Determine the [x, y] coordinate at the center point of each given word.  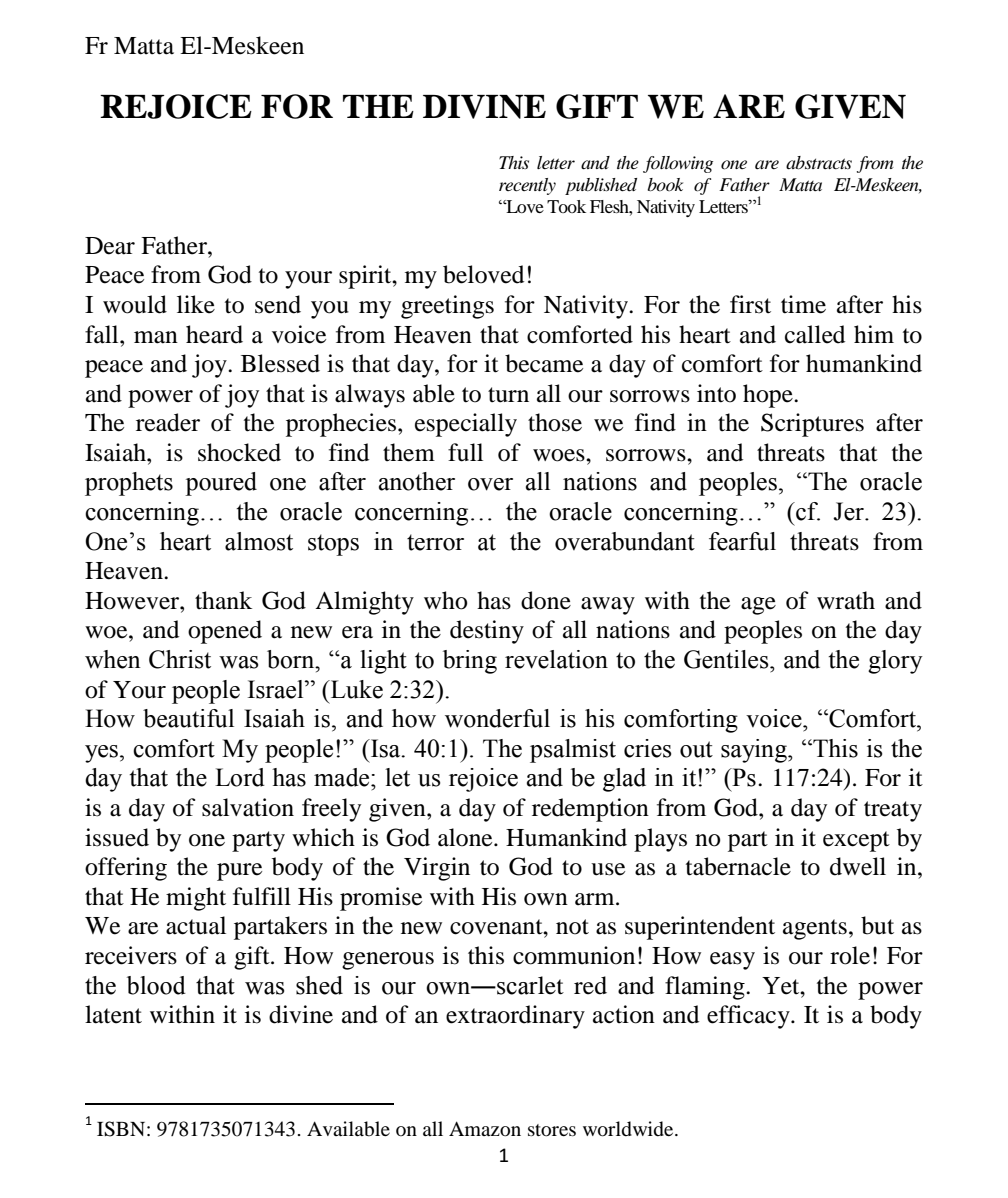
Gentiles [727, 659]
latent [113, 1014]
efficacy [749, 1017]
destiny [487, 632]
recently [527, 186]
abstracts [819, 162]
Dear [110, 246]
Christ [180, 659]
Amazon [485, 1129]
